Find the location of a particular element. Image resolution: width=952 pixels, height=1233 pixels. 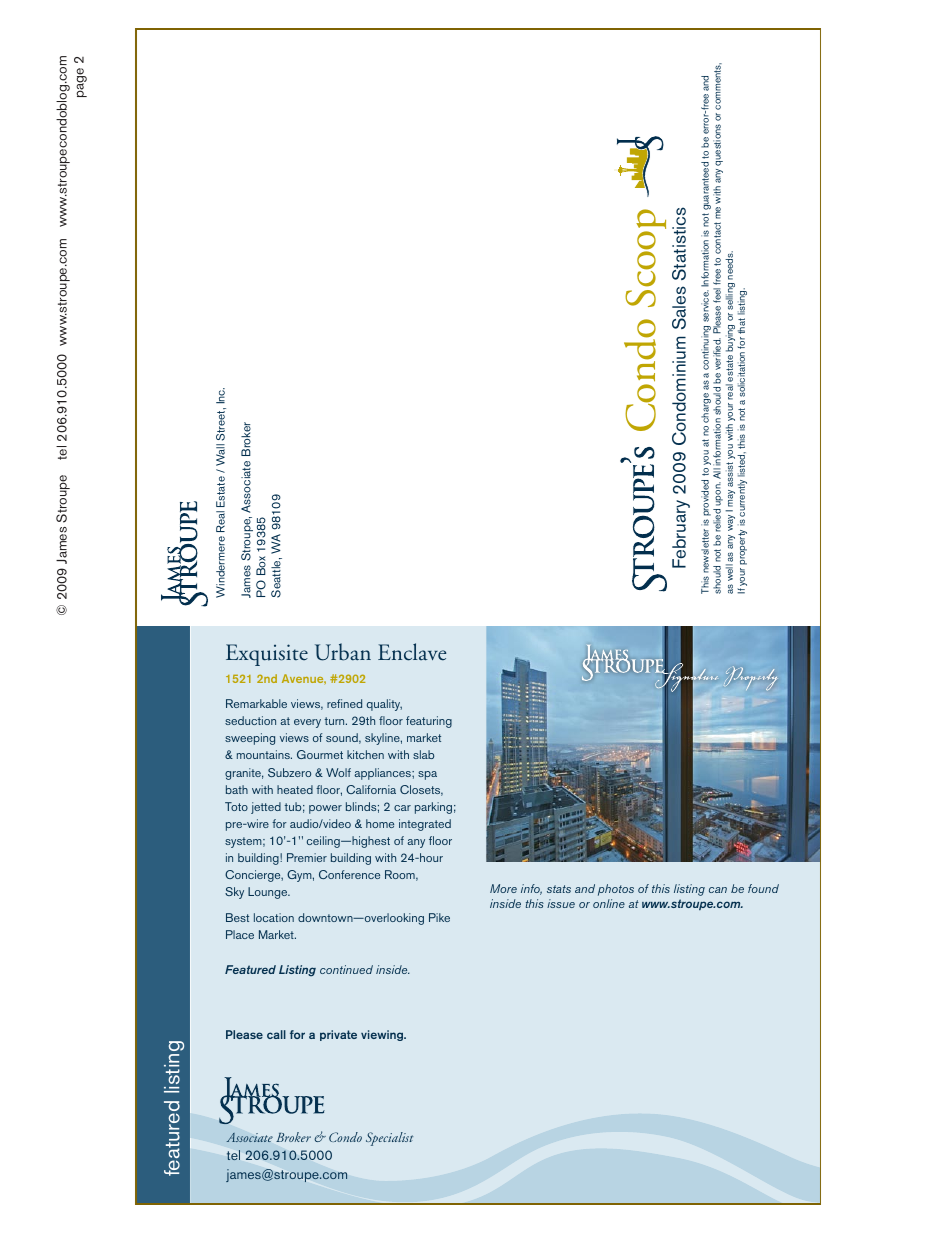

Enclave is located at coordinates (412, 652).
